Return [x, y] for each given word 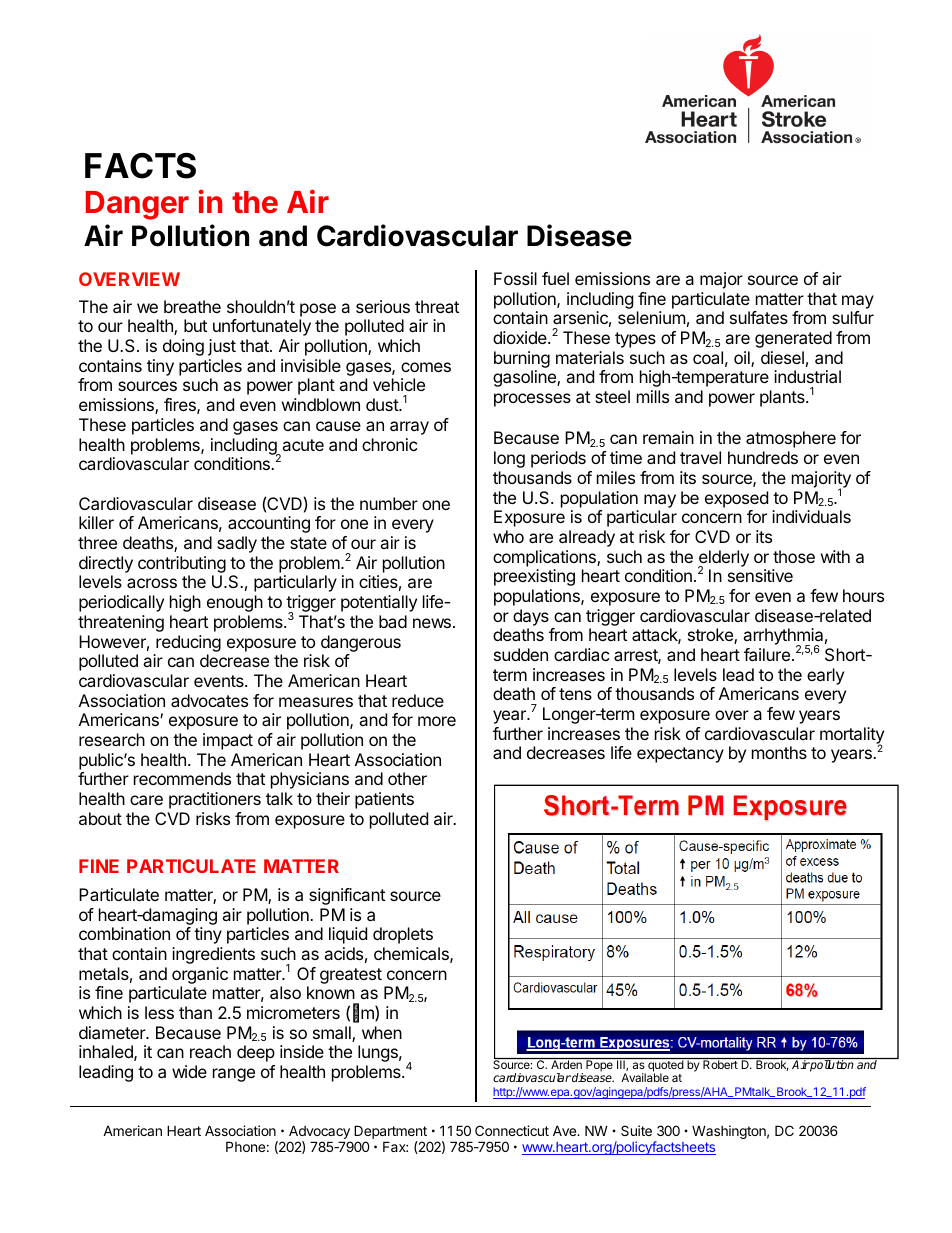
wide [189, 1071]
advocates [209, 700]
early [825, 676]
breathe [192, 306]
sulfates [759, 317]
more [437, 721]
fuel [555, 278]
